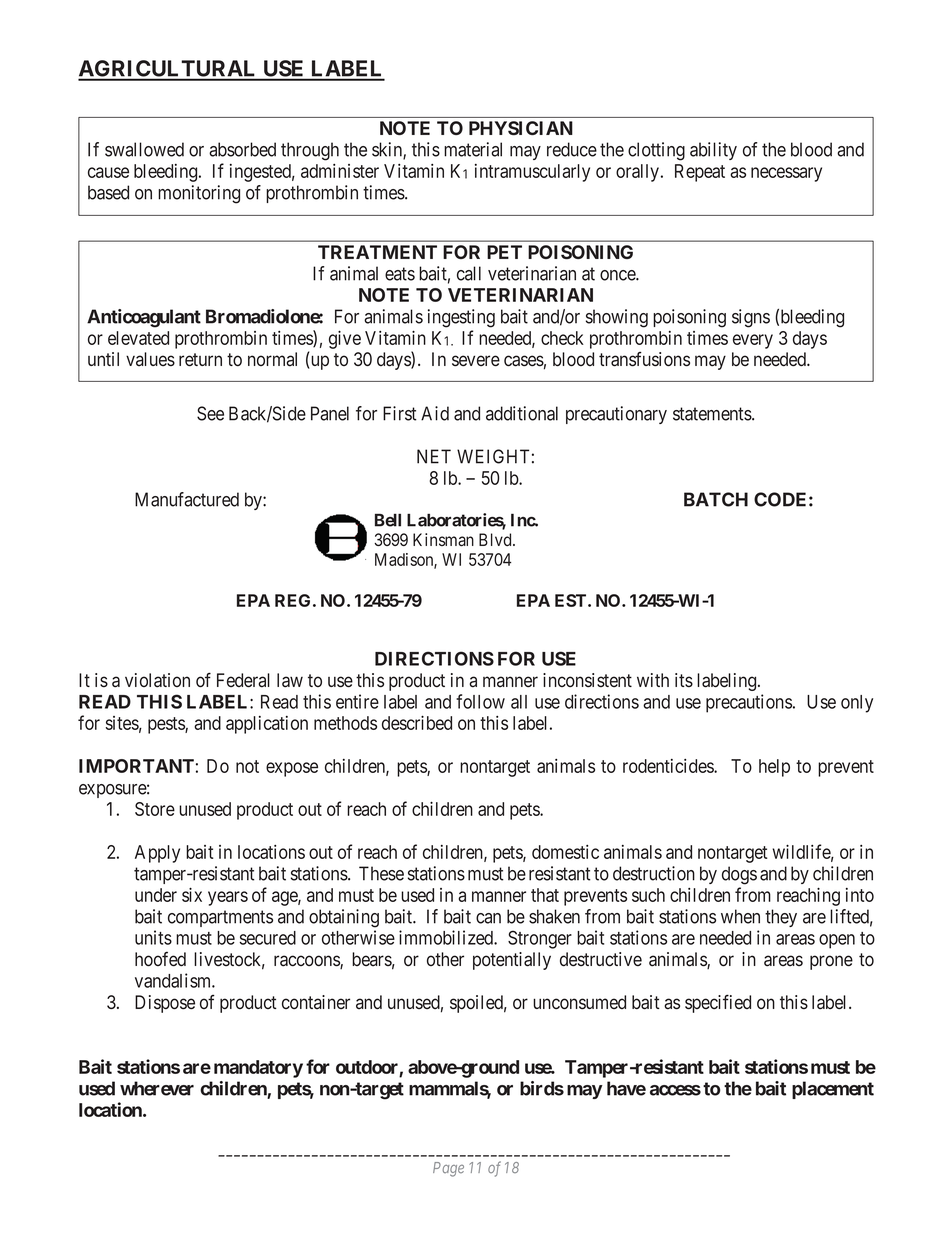 The image size is (952, 1233). What do you see at coordinates (716, 499) in the screenshot?
I see `BATCH` at bounding box center [716, 499].
